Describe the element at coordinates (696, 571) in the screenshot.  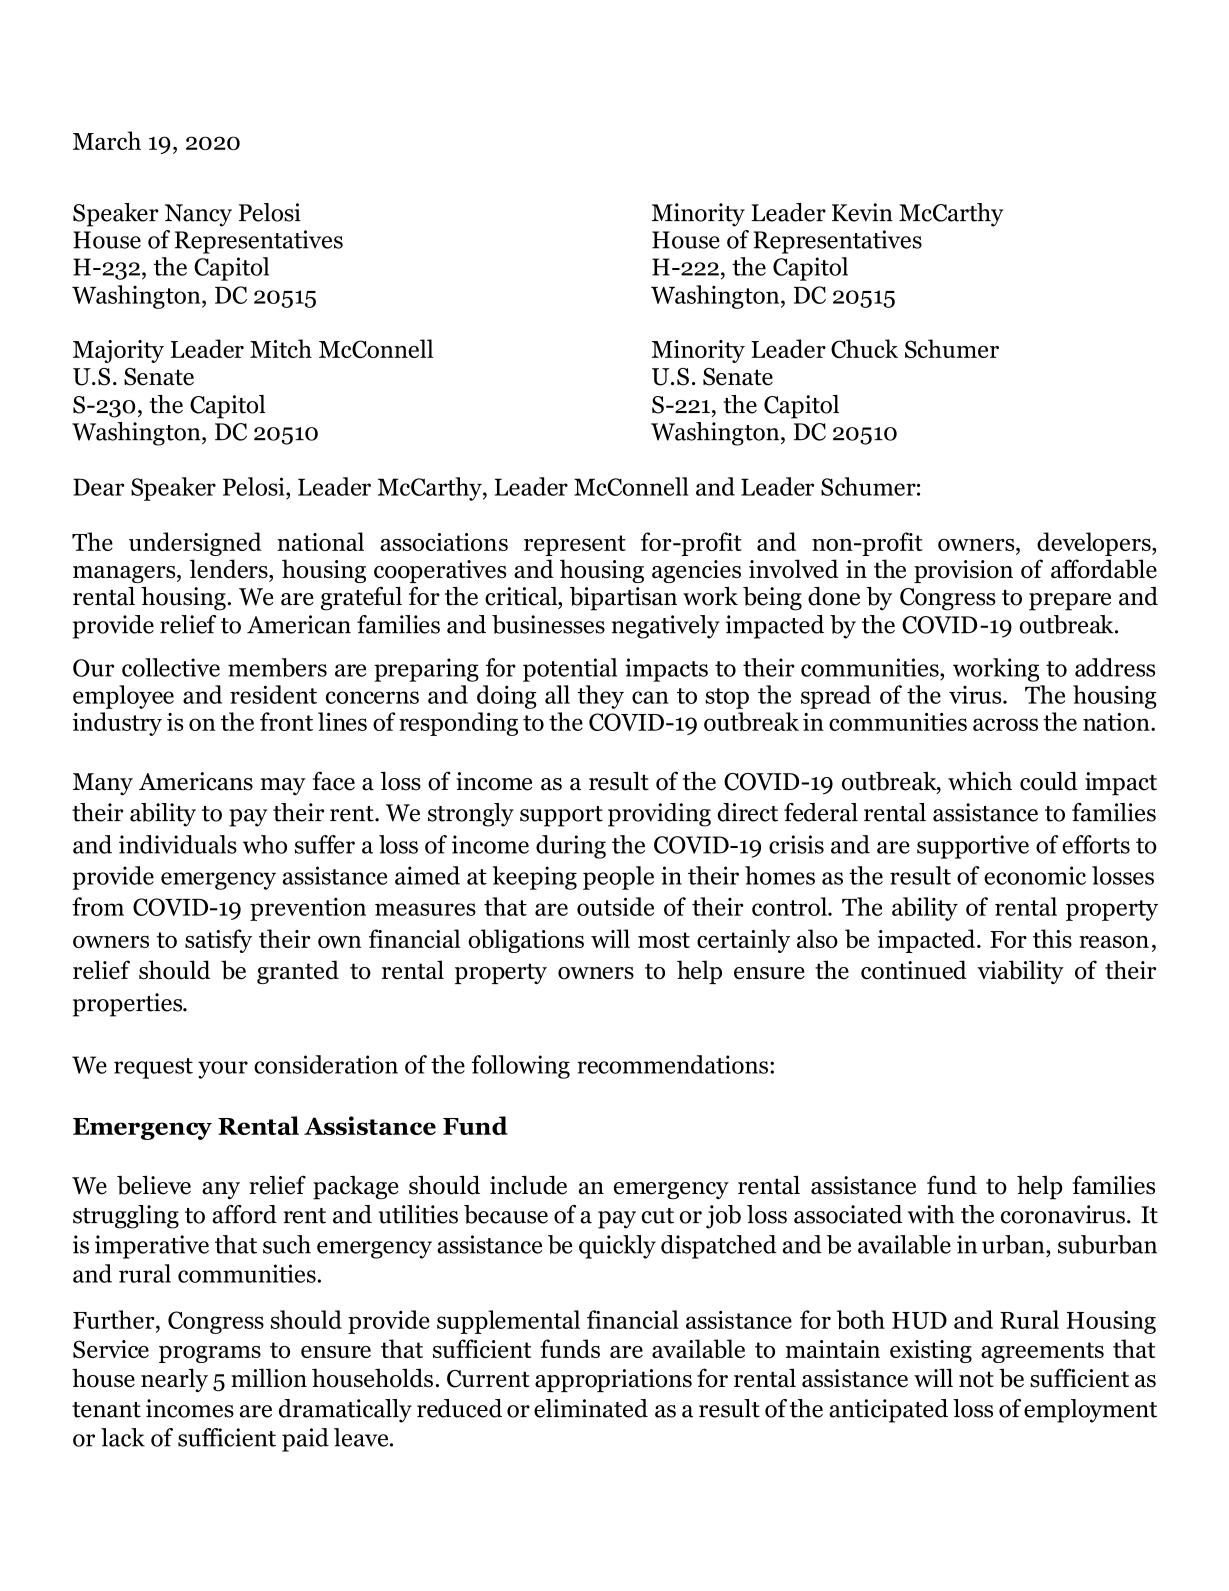
I see `agencies` at that location.
